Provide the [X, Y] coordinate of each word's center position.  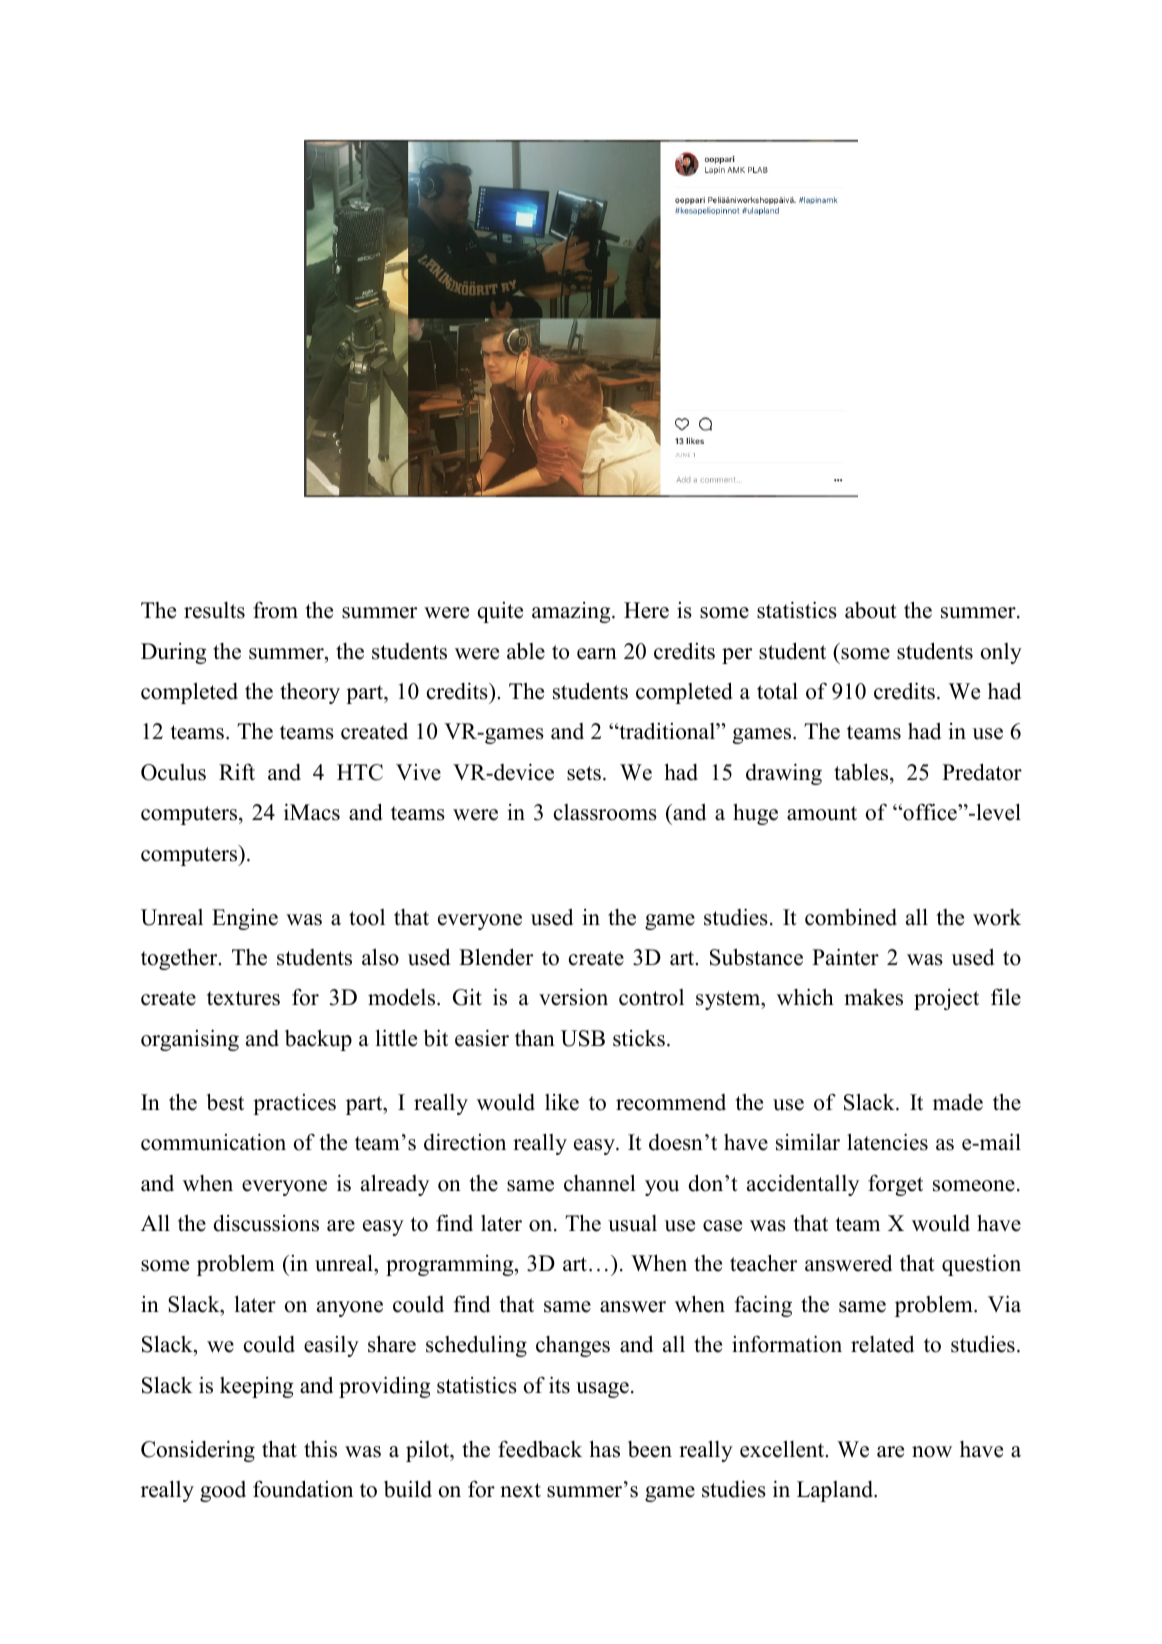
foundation [303, 1489]
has [604, 1449]
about [871, 610]
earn [597, 654]
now [932, 1452]
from [275, 610]
